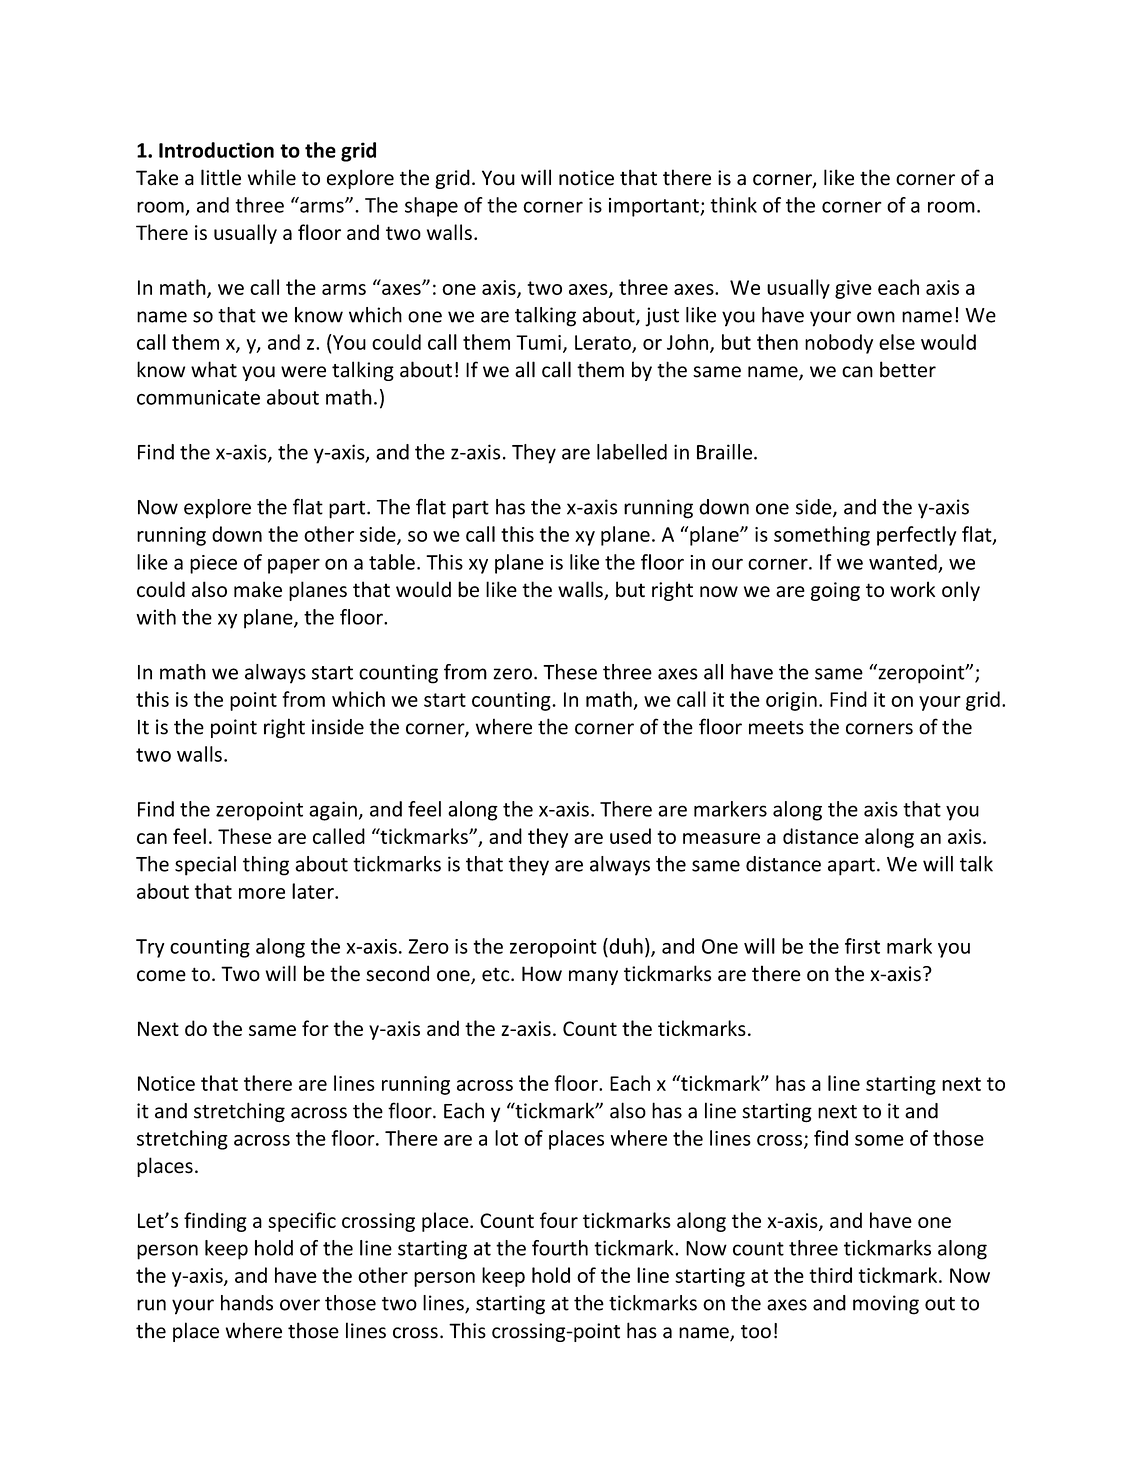 The width and height of the screenshot is (1147, 1484). I want to click on important, so click(655, 207).
